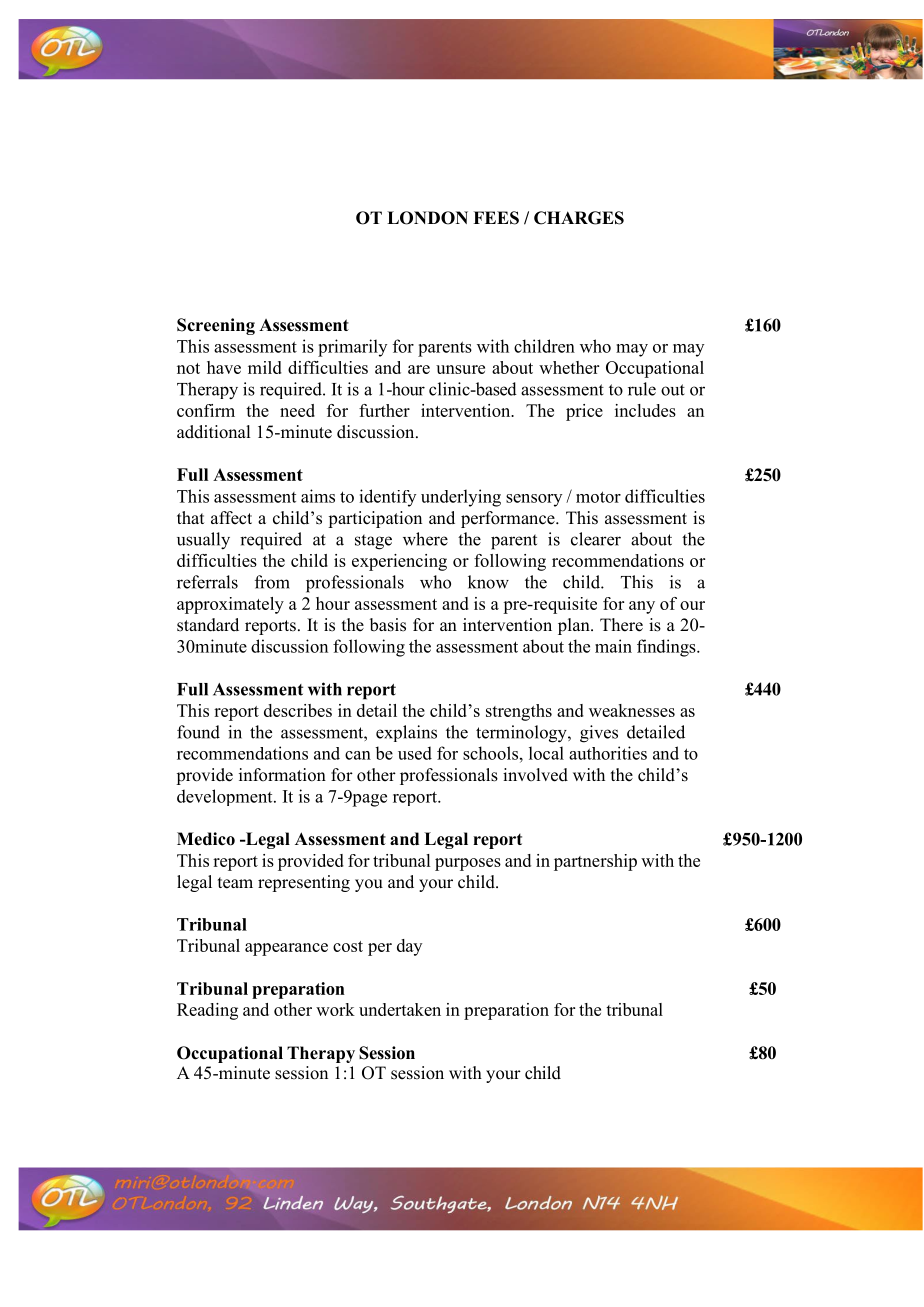 The width and height of the image is (924, 1307). I want to click on affect, so click(231, 518).
